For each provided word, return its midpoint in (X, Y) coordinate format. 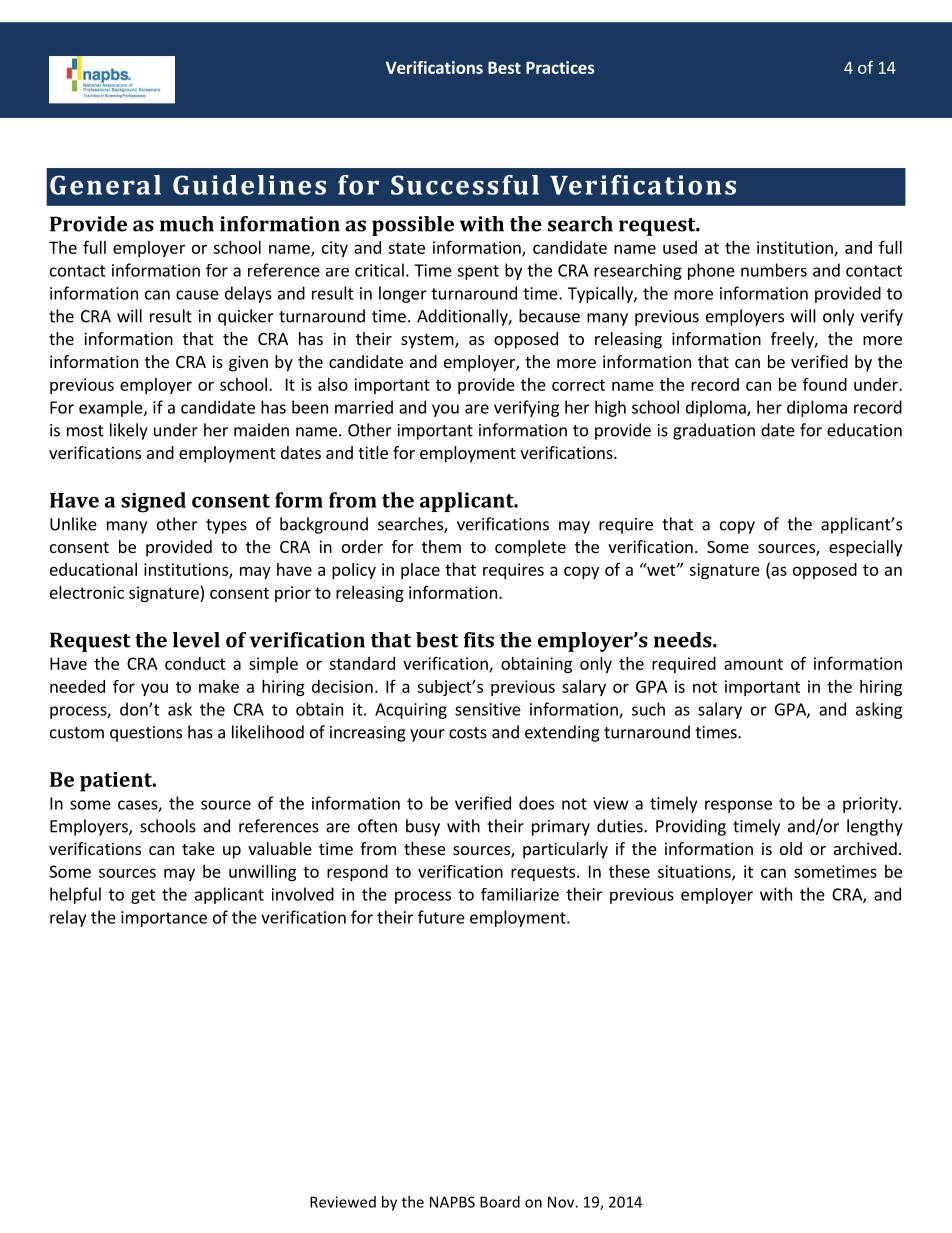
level (196, 640)
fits (478, 640)
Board (500, 1202)
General (105, 185)
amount (753, 664)
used (680, 247)
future (441, 917)
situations (695, 872)
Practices (560, 67)
